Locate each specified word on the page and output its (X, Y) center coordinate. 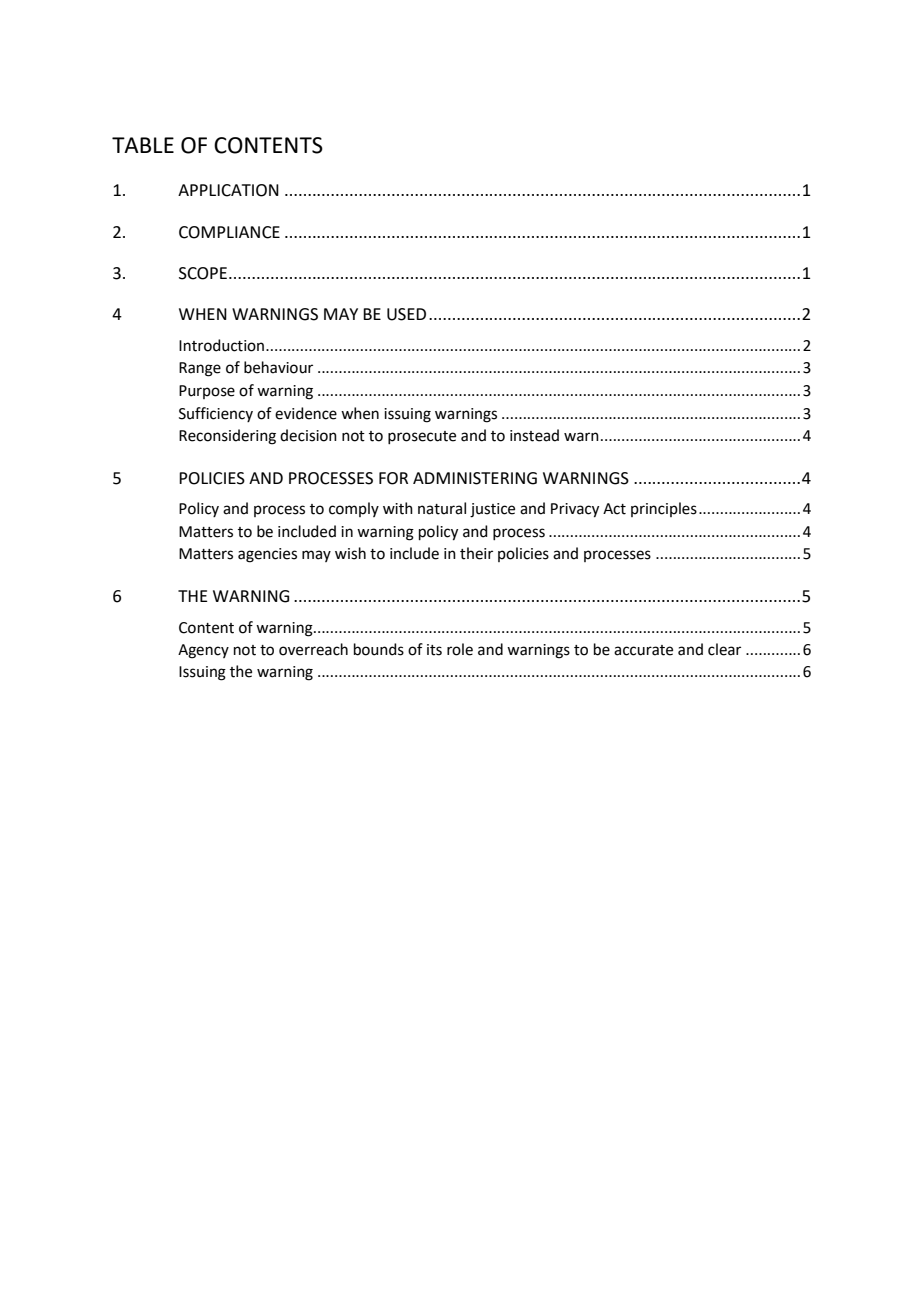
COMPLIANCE (229, 232)
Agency (203, 651)
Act (614, 509)
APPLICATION (228, 190)
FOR (393, 478)
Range (200, 369)
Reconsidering (227, 437)
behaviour (278, 367)
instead (534, 435)
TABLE (143, 145)
